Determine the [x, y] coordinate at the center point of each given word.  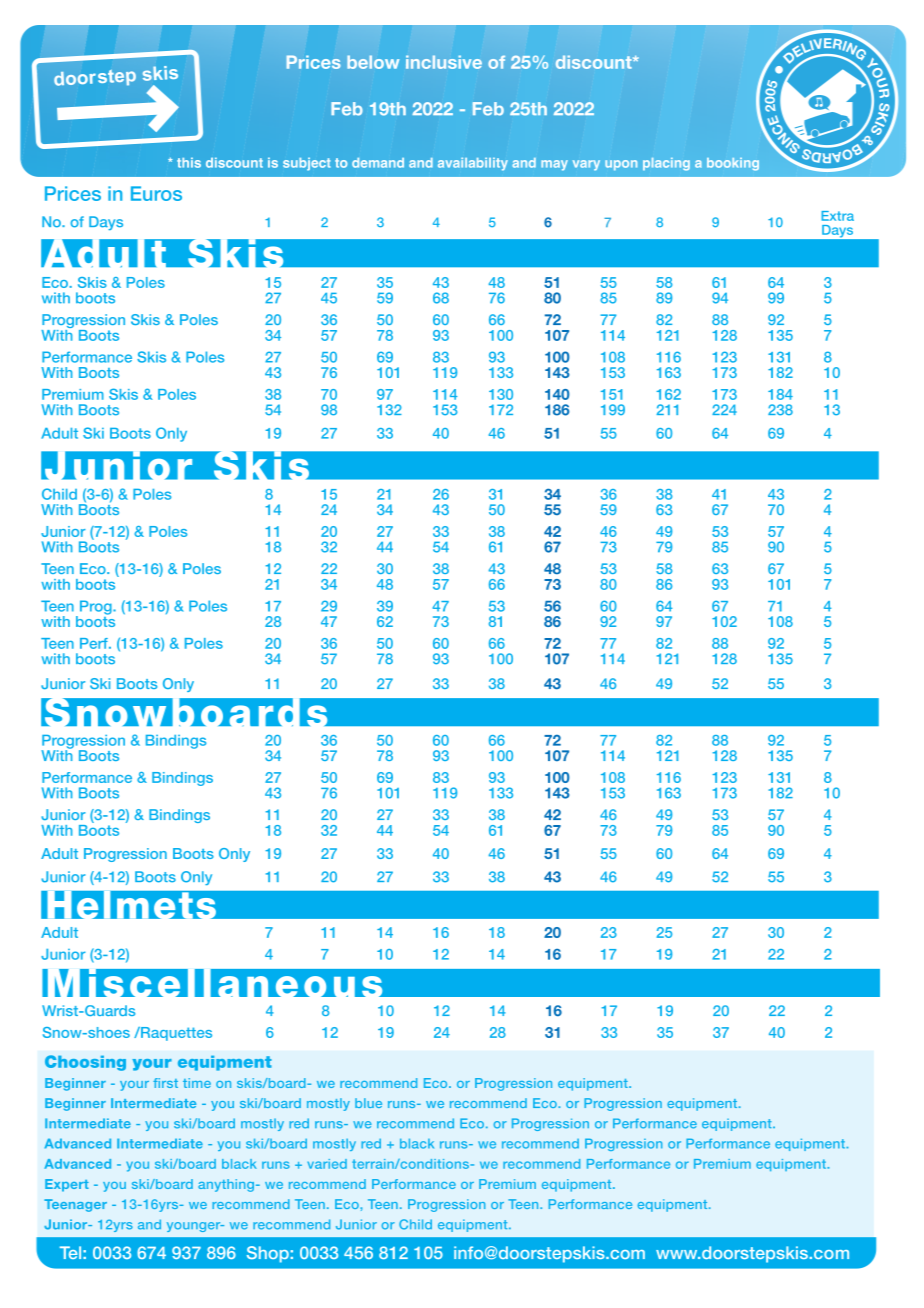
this [189, 162]
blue [368, 1103]
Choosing [85, 1063]
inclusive [444, 62]
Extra [837, 216]
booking [733, 164]
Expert [67, 1185]
